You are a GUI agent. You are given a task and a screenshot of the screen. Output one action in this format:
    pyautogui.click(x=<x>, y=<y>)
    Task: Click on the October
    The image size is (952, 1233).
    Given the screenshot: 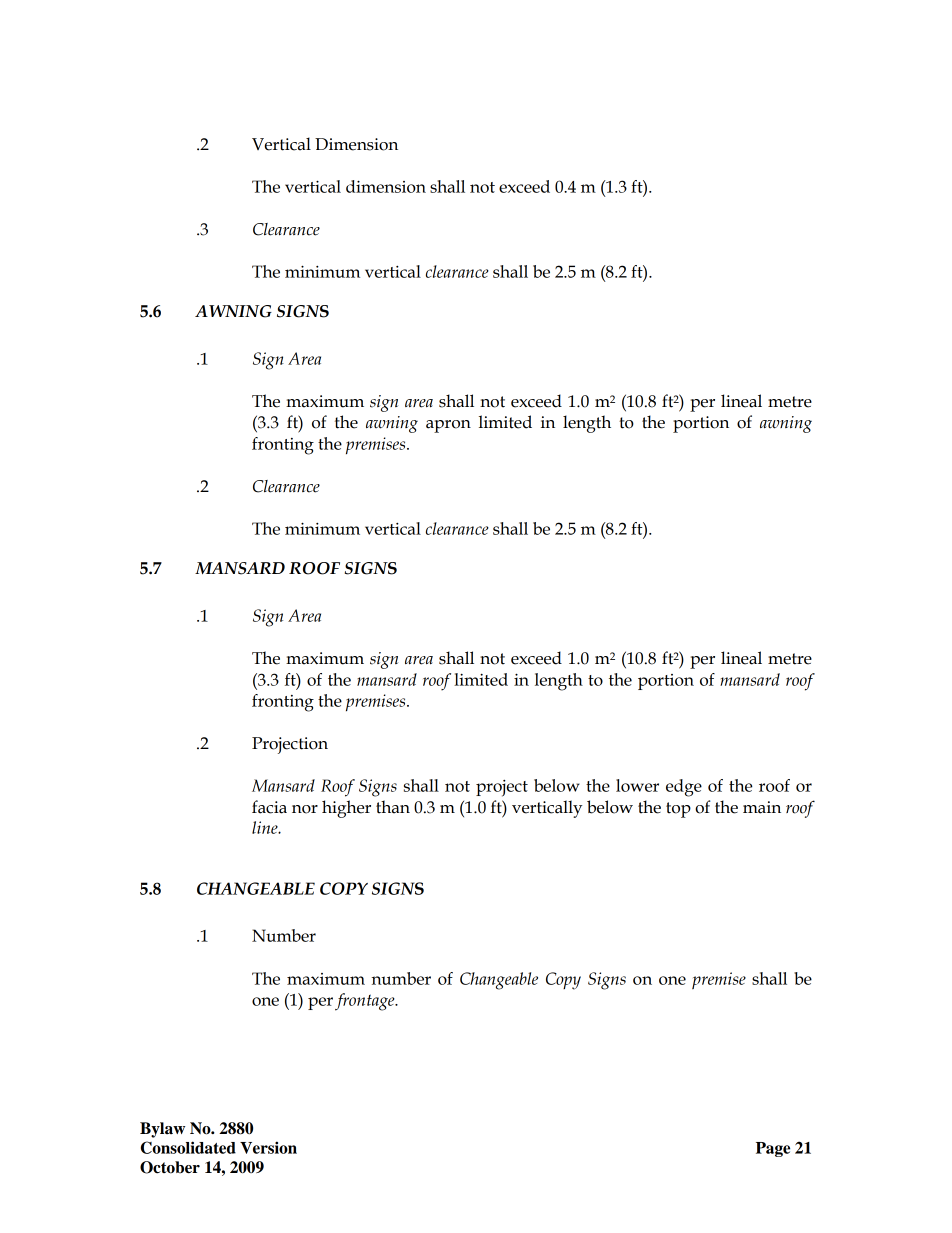 What is the action you would take?
    pyautogui.click(x=170, y=1167)
